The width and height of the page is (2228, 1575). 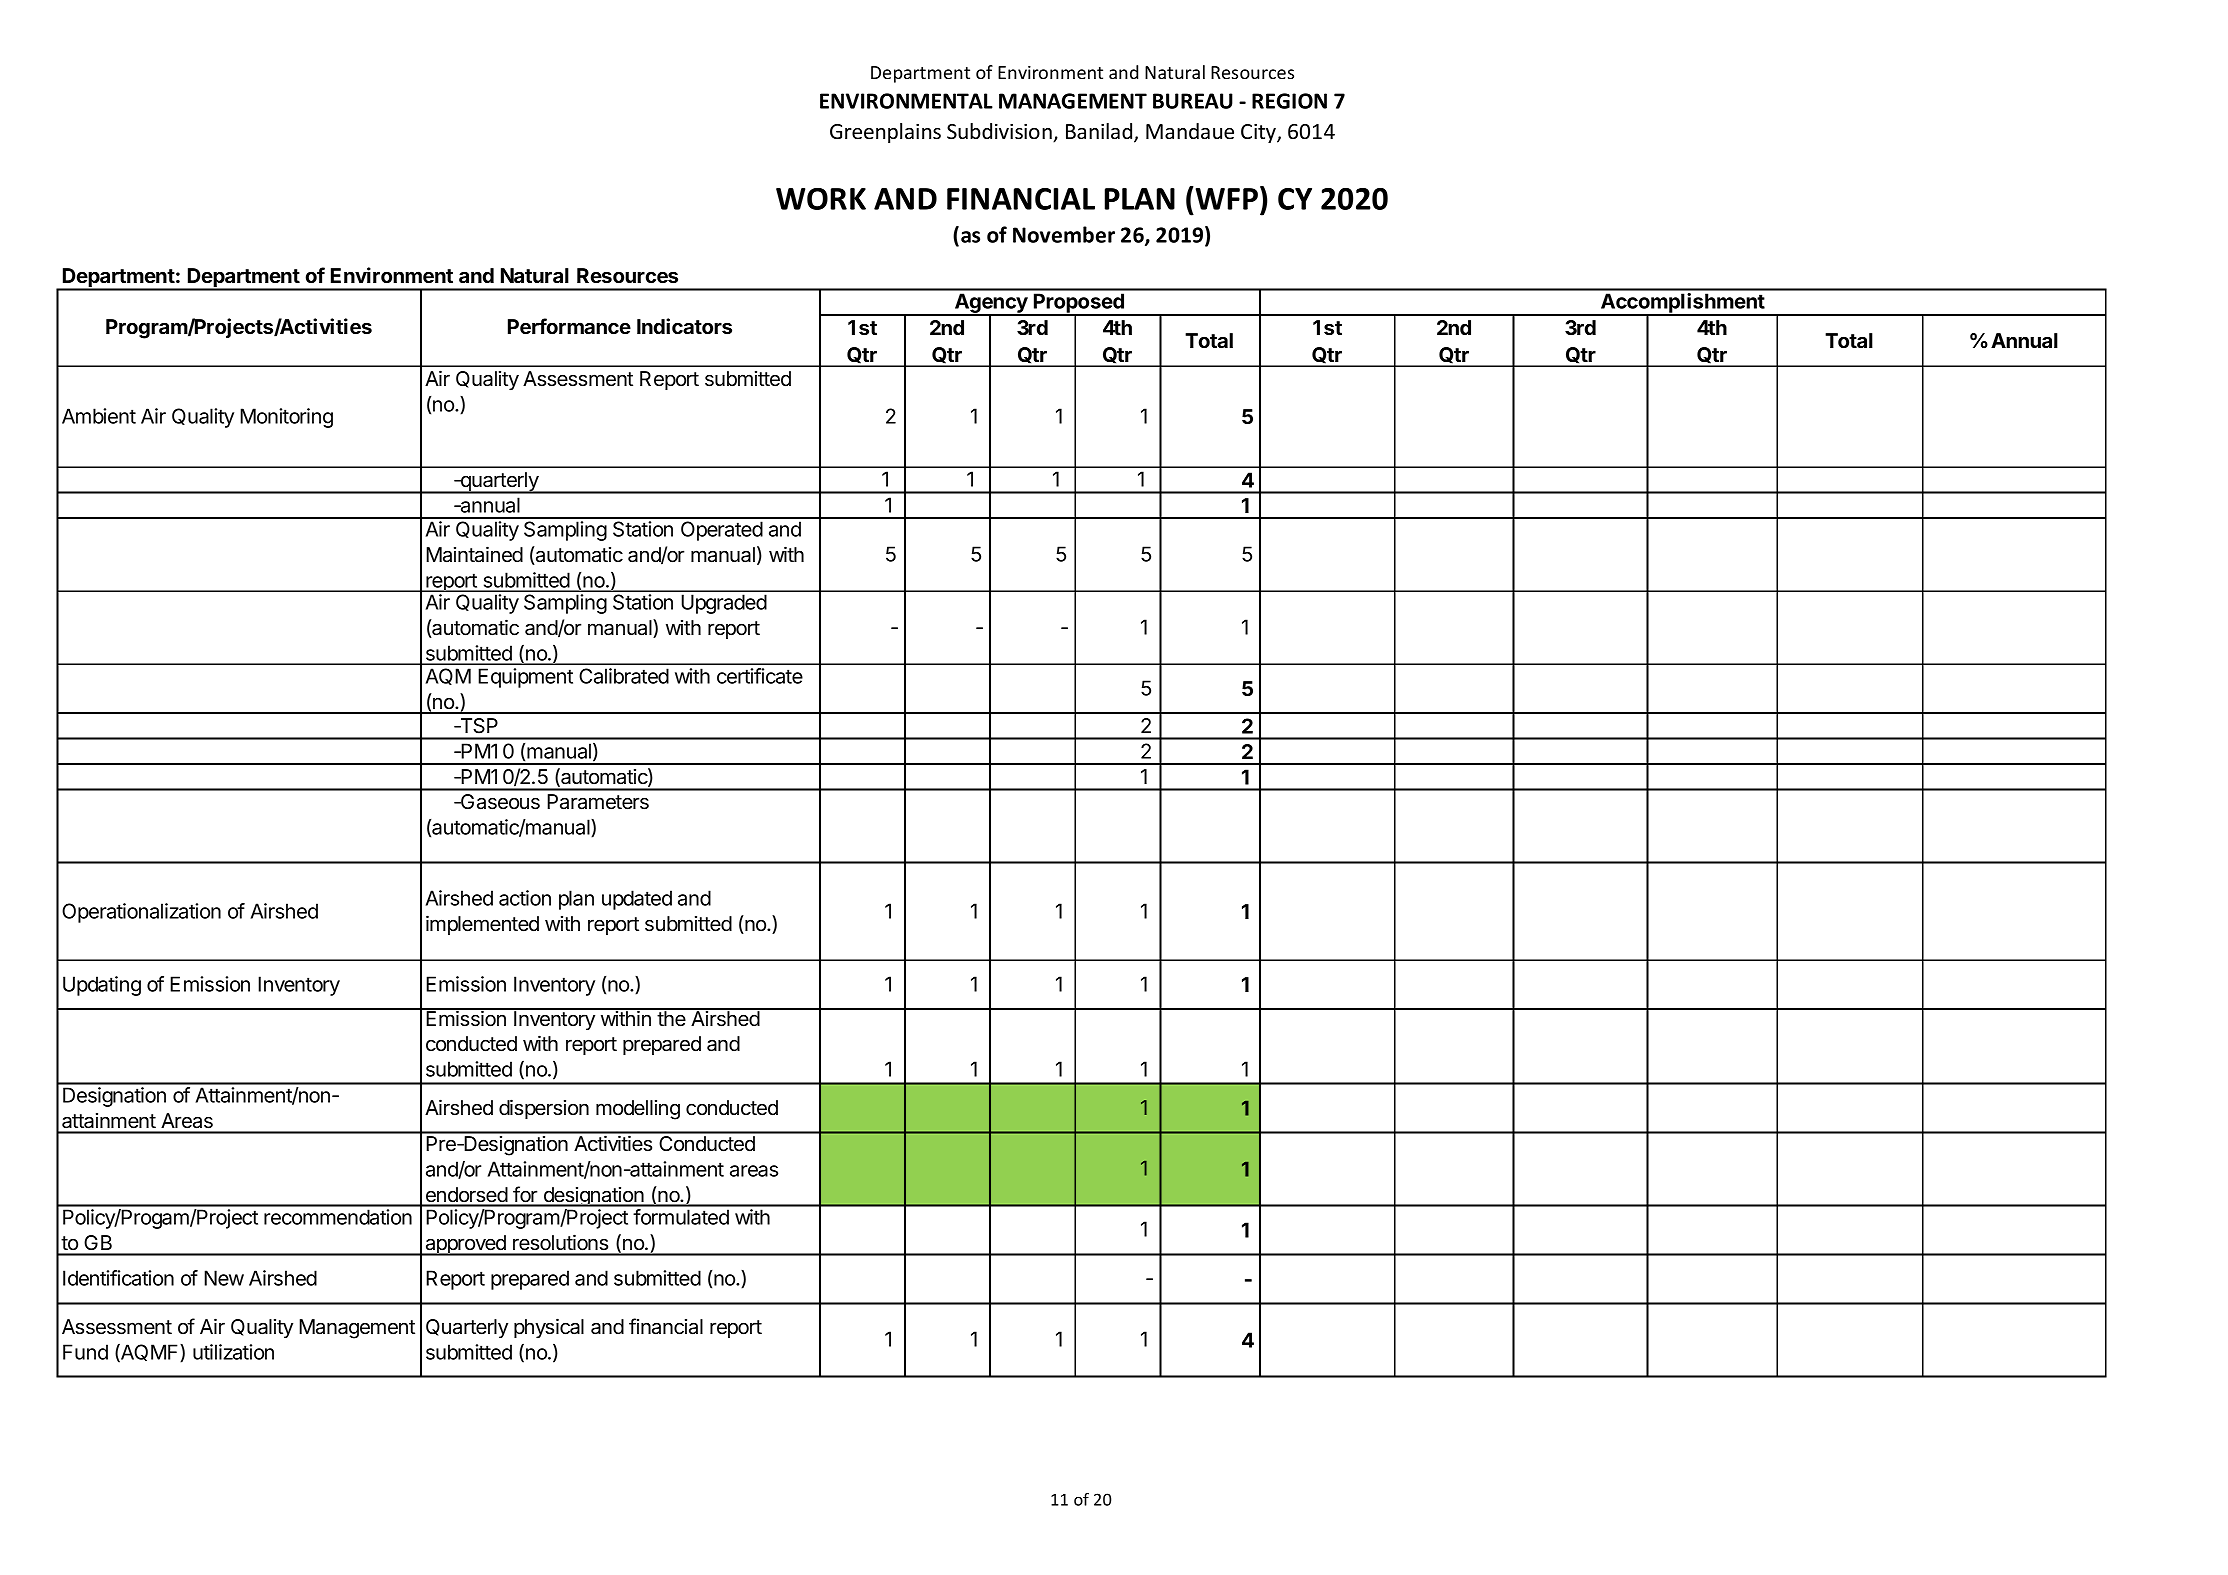 What do you see at coordinates (286, 418) in the page?
I see `Monitoring` at bounding box center [286, 418].
